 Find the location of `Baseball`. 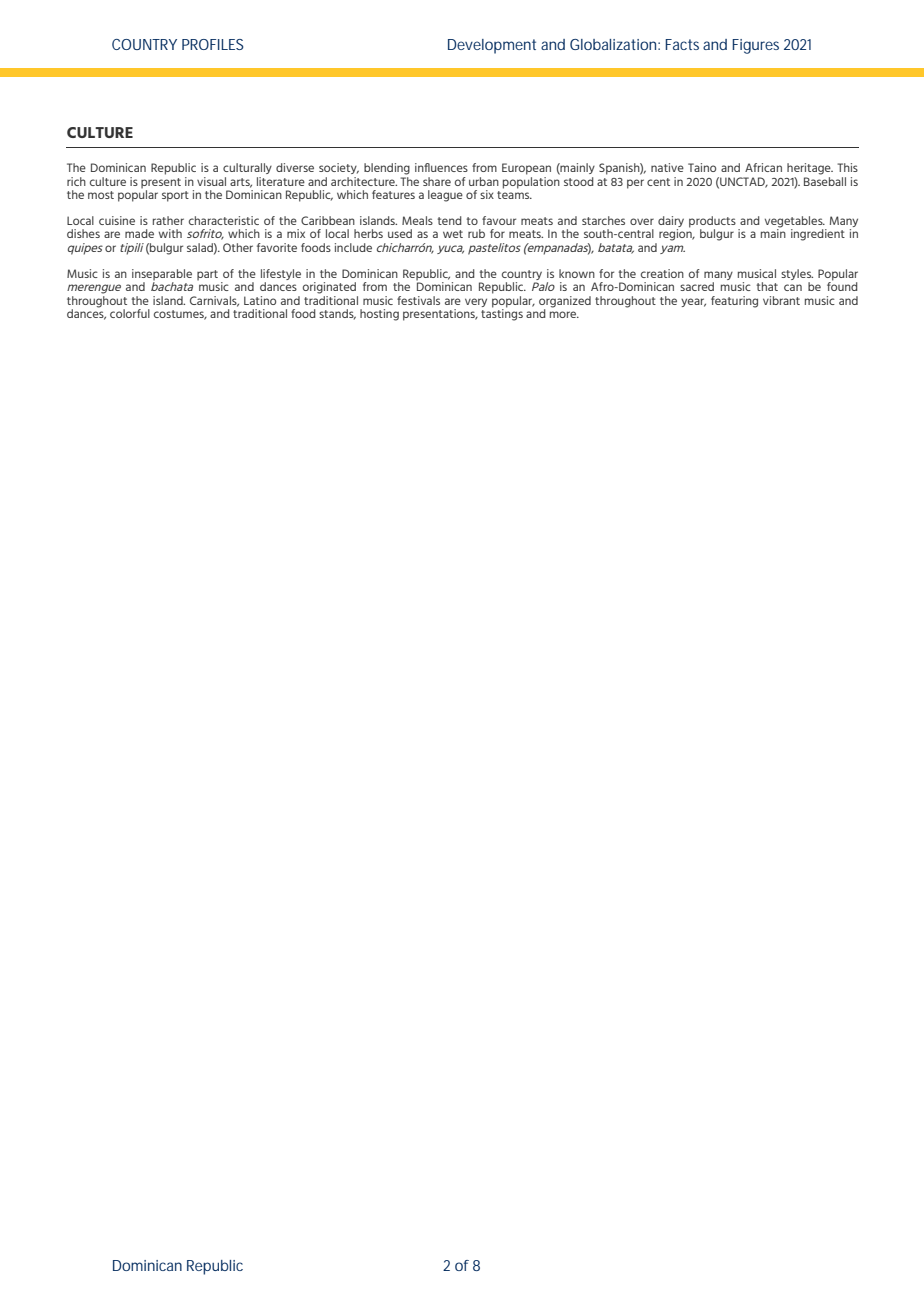

Baseball is located at coordinates (825, 180).
